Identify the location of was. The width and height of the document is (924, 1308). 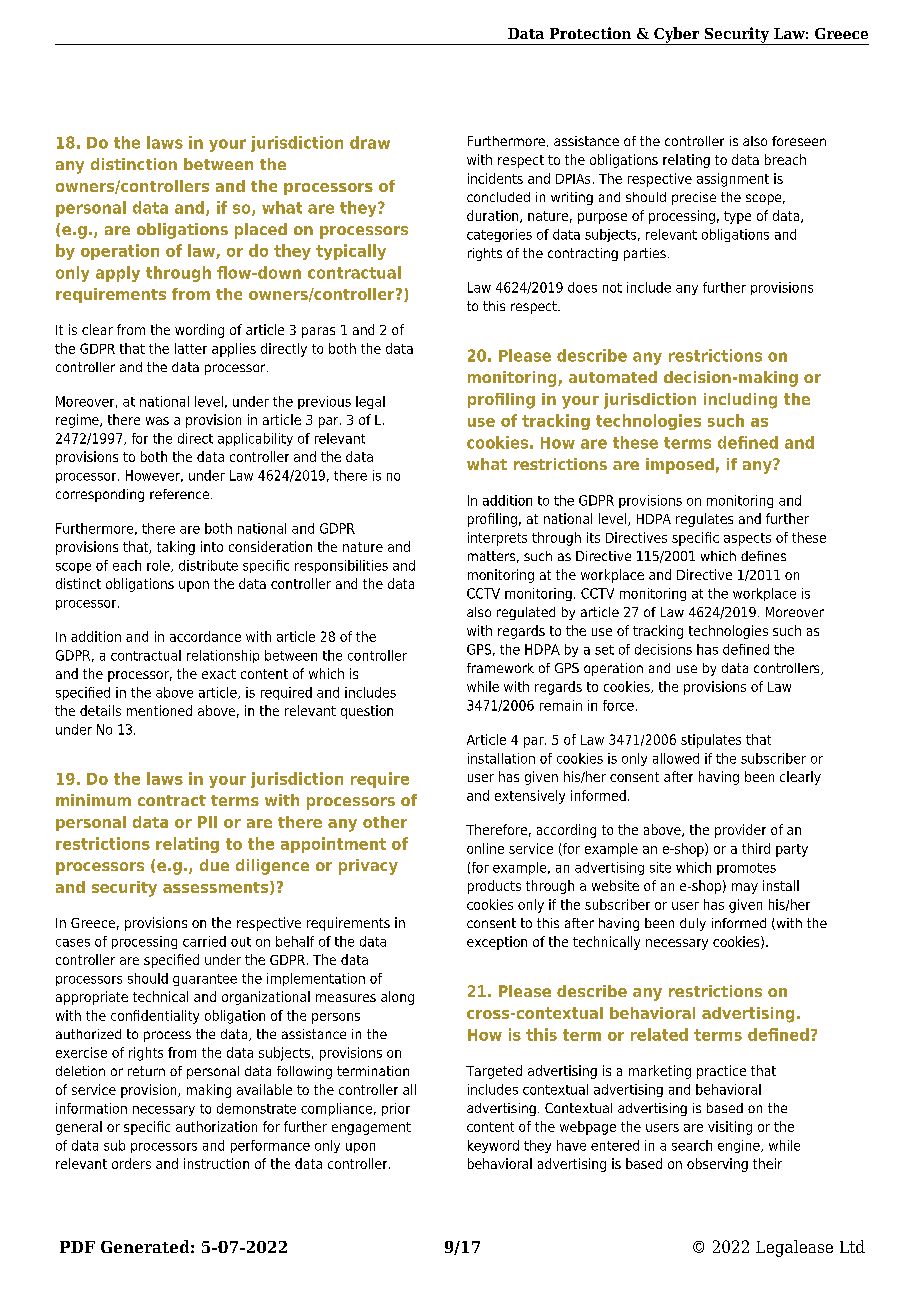
(157, 421).
